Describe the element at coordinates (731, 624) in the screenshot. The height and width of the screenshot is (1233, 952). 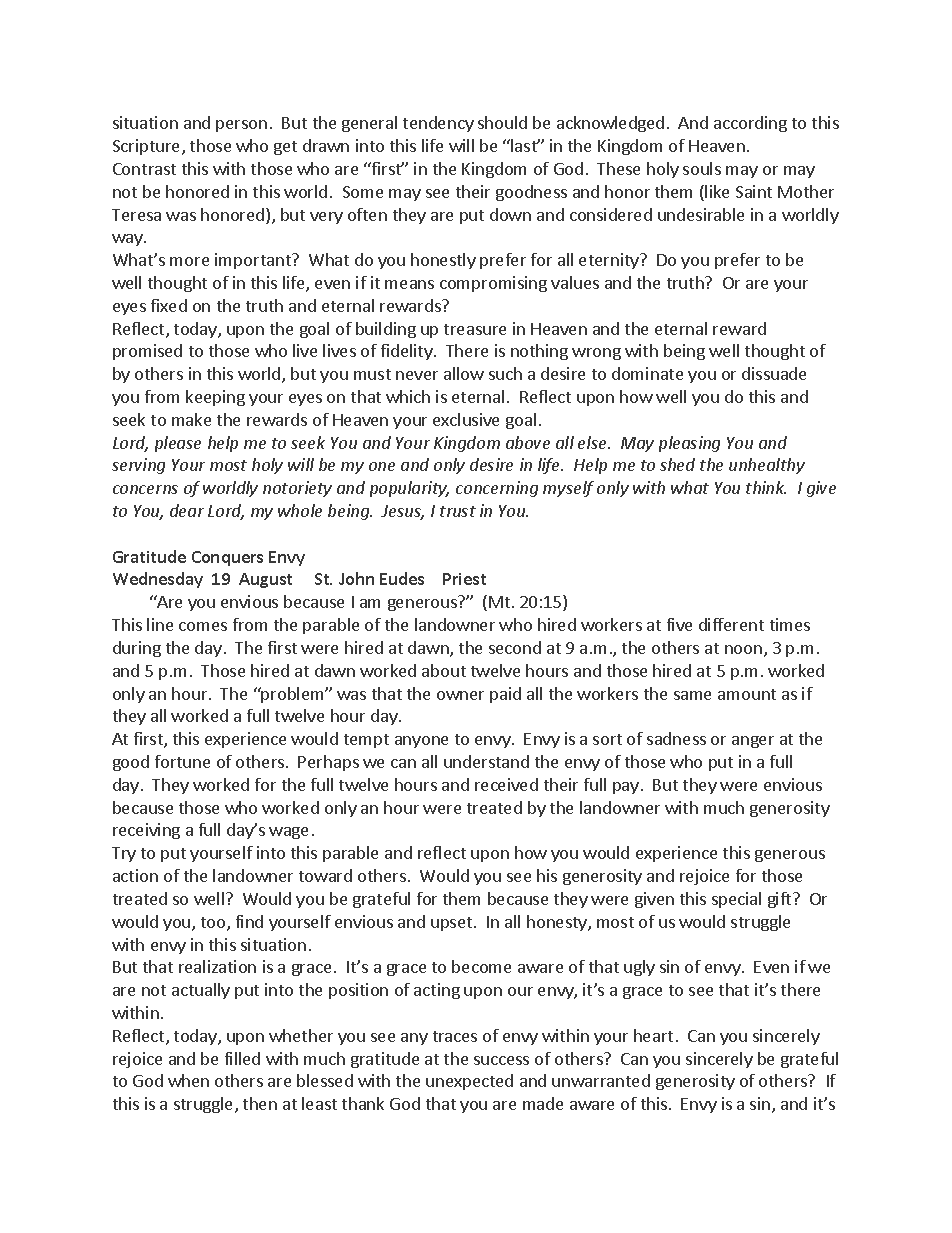
I see `different` at that location.
